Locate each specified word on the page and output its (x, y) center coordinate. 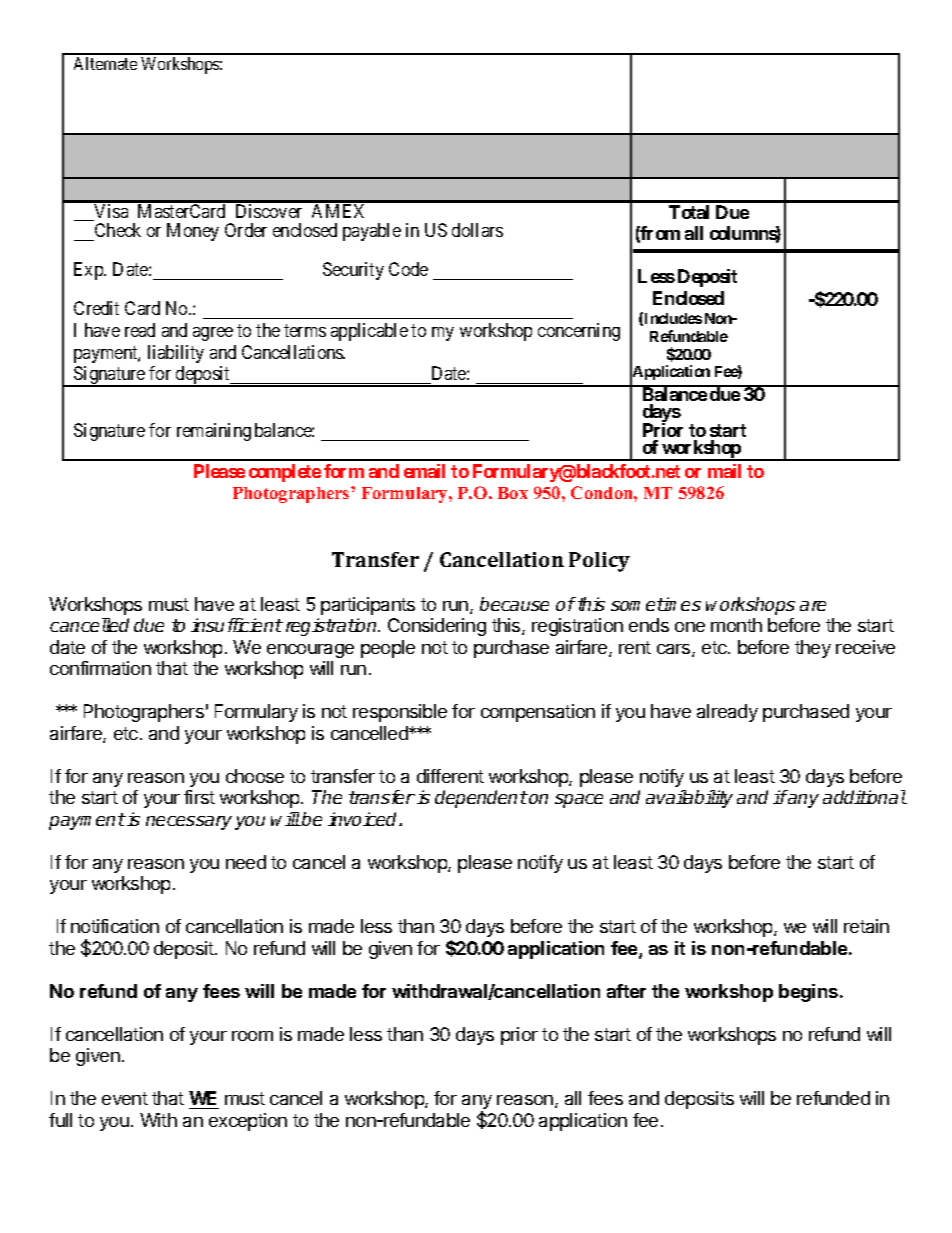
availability (689, 799)
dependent (481, 799)
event (125, 1098)
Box (513, 493)
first (199, 797)
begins (810, 993)
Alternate (105, 63)
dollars (477, 230)
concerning (579, 332)
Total (689, 212)
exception (248, 1122)
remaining (214, 432)
